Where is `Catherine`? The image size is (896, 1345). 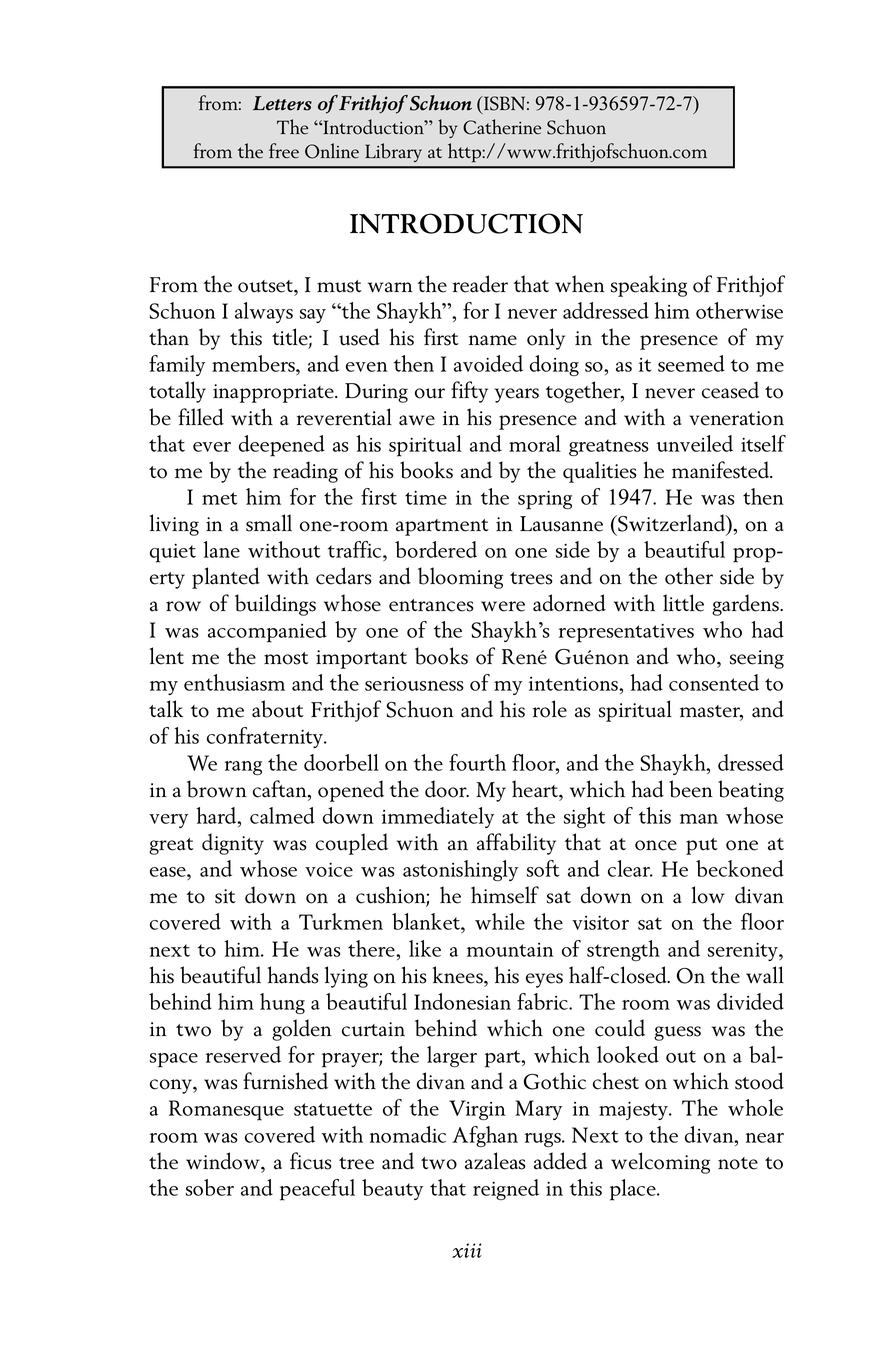
Catherine is located at coordinates (502, 127).
